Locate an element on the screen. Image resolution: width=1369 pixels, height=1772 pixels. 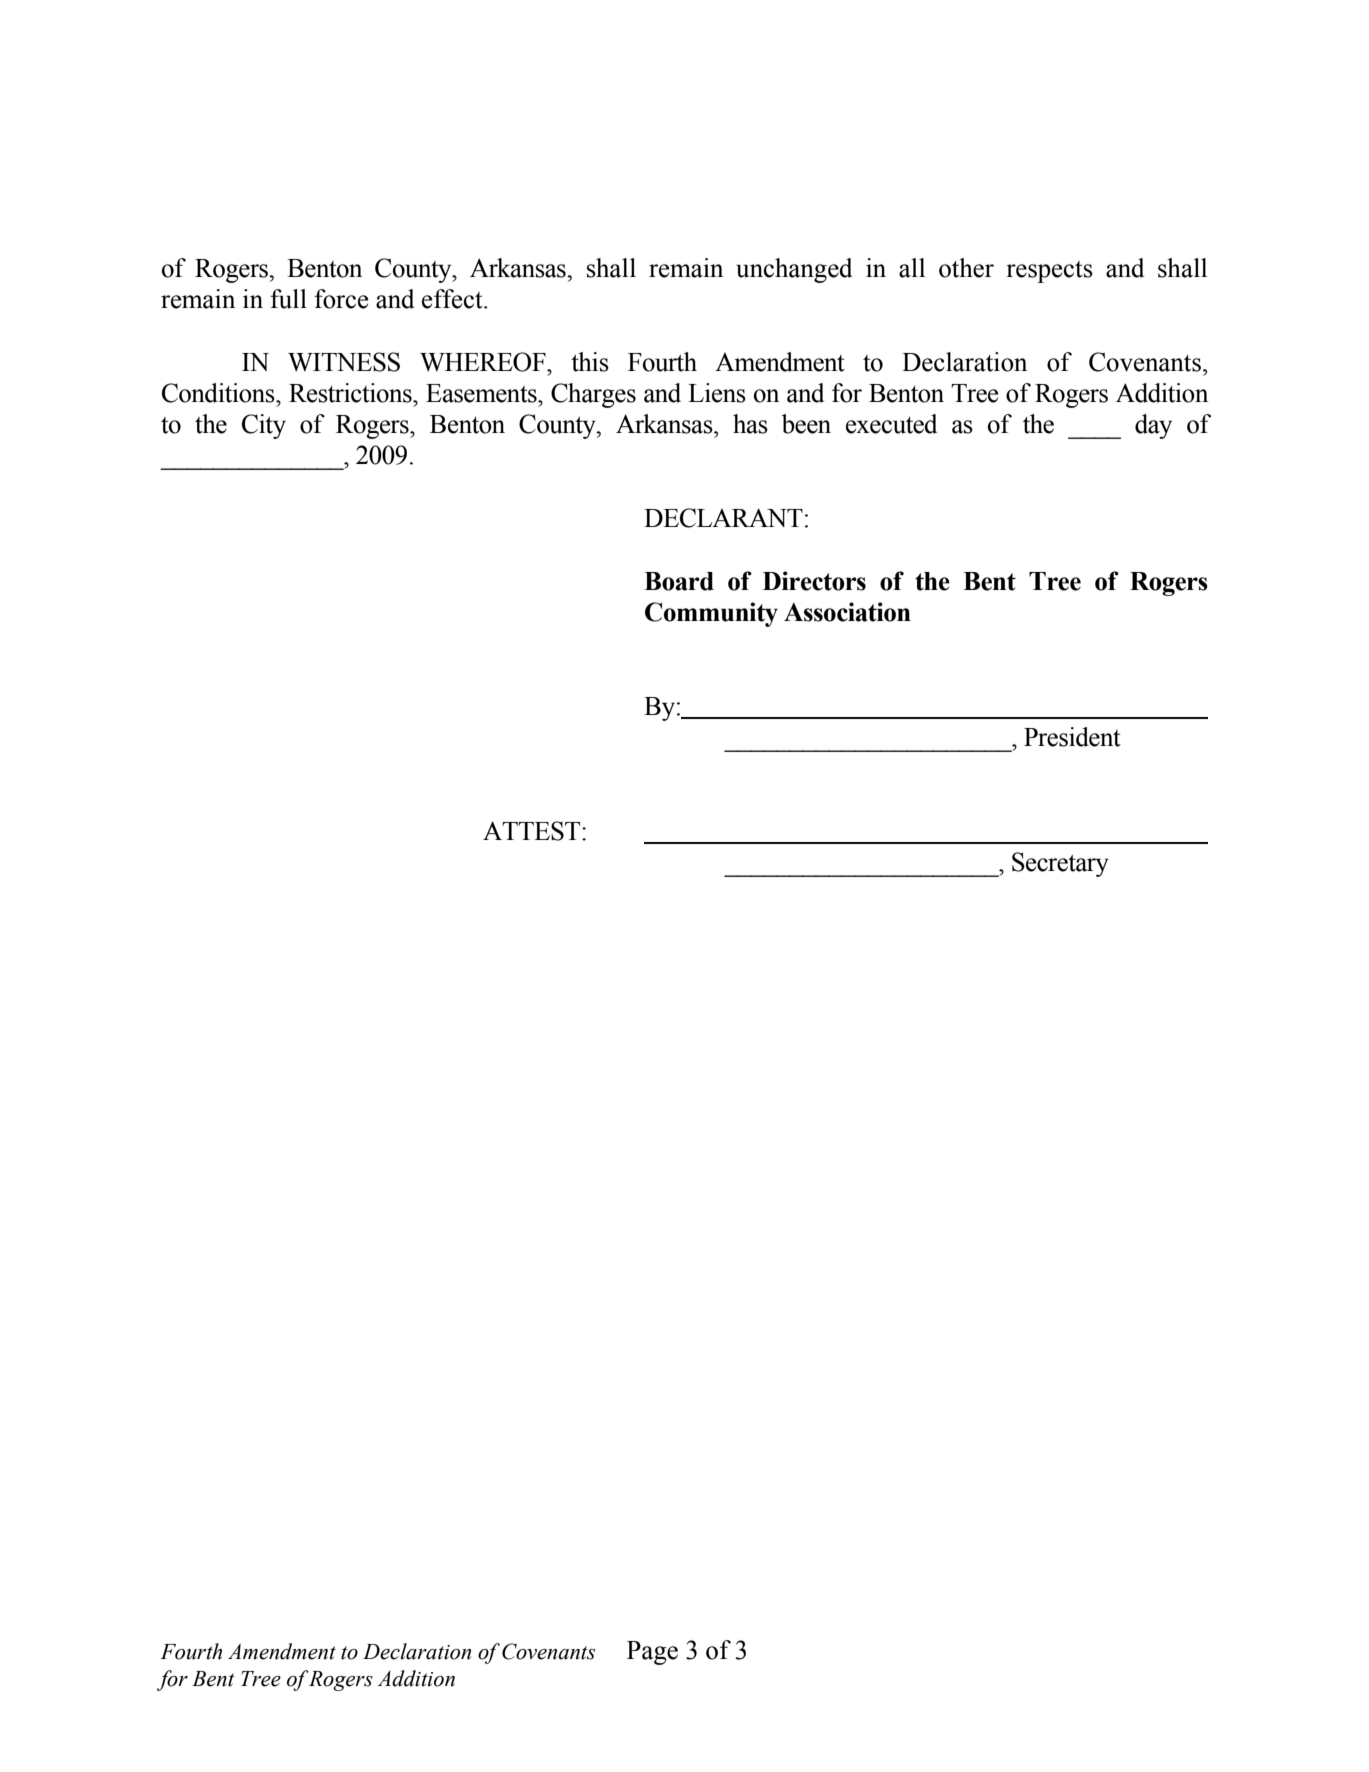
Board is located at coordinates (679, 581).
